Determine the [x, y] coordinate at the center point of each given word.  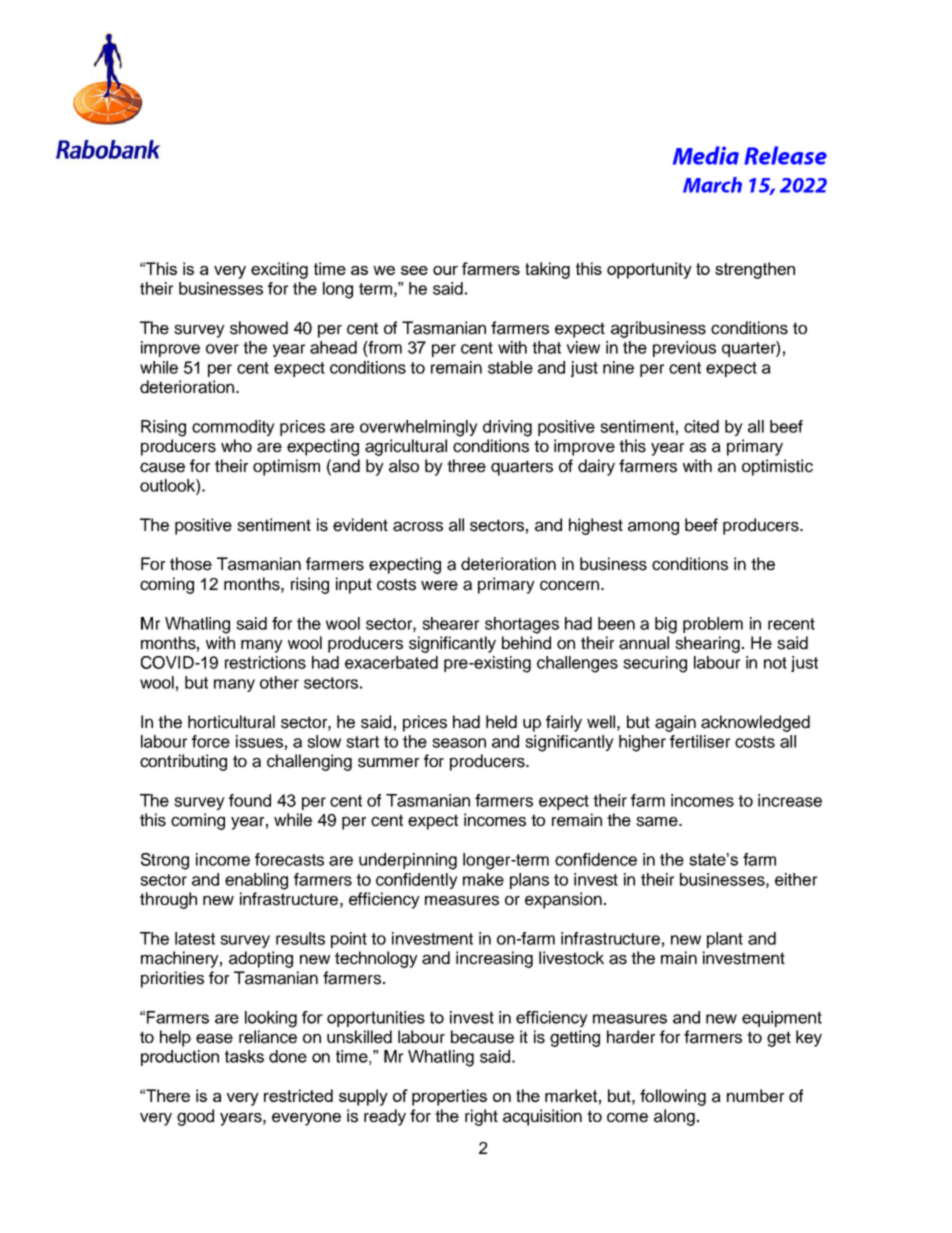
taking [547, 270]
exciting [279, 270]
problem [713, 625]
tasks [244, 1056]
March [712, 185]
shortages [522, 625]
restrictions [265, 662]
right [481, 1117]
